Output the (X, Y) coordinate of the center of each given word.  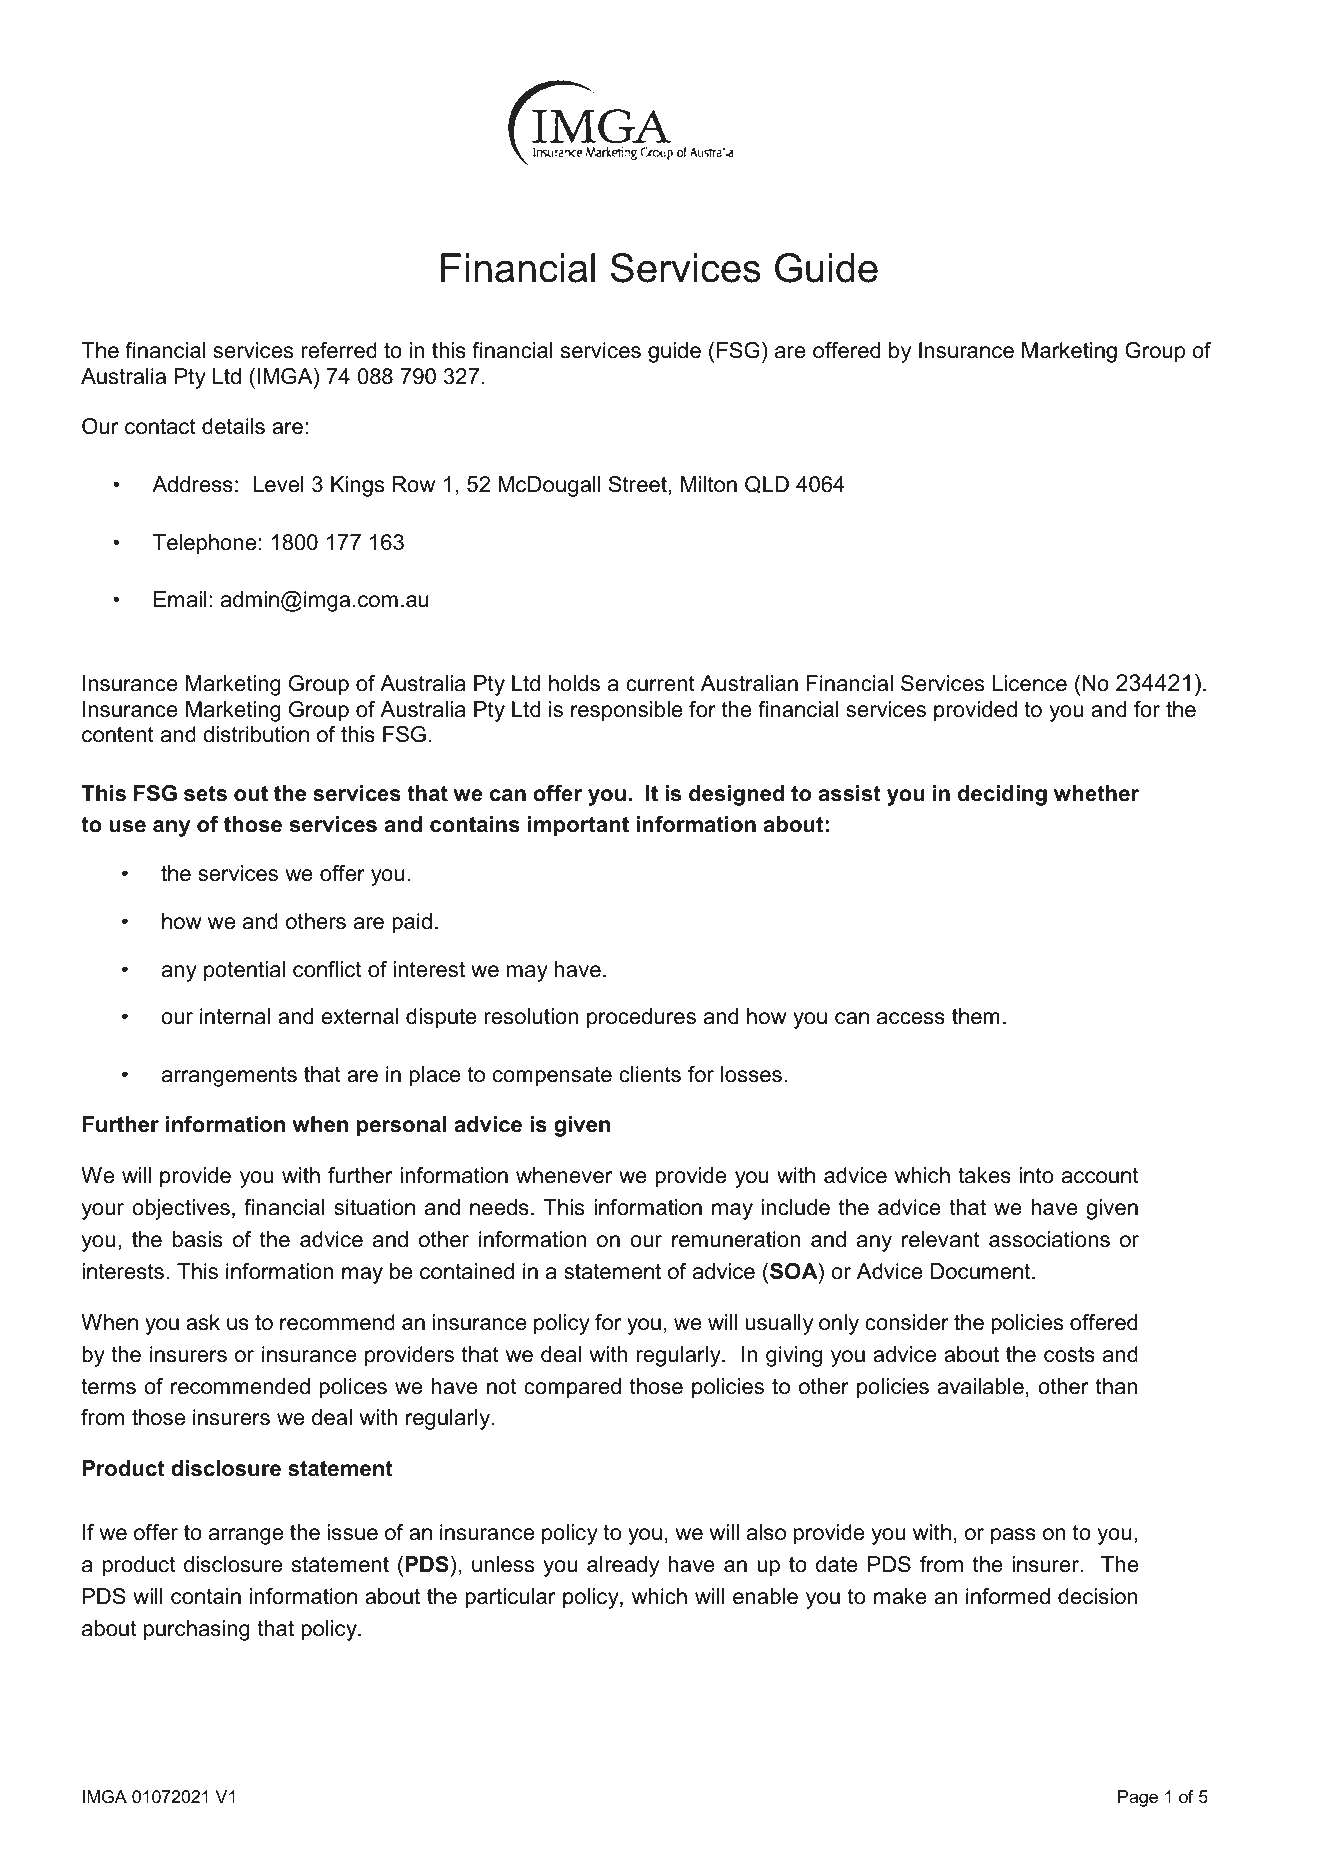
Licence (1030, 683)
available (981, 1386)
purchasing (197, 1630)
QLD (767, 484)
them (976, 1016)
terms (108, 1387)
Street (639, 485)
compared (572, 1388)
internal (235, 1016)
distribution (256, 734)
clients (650, 1074)
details (233, 426)
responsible (627, 711)
